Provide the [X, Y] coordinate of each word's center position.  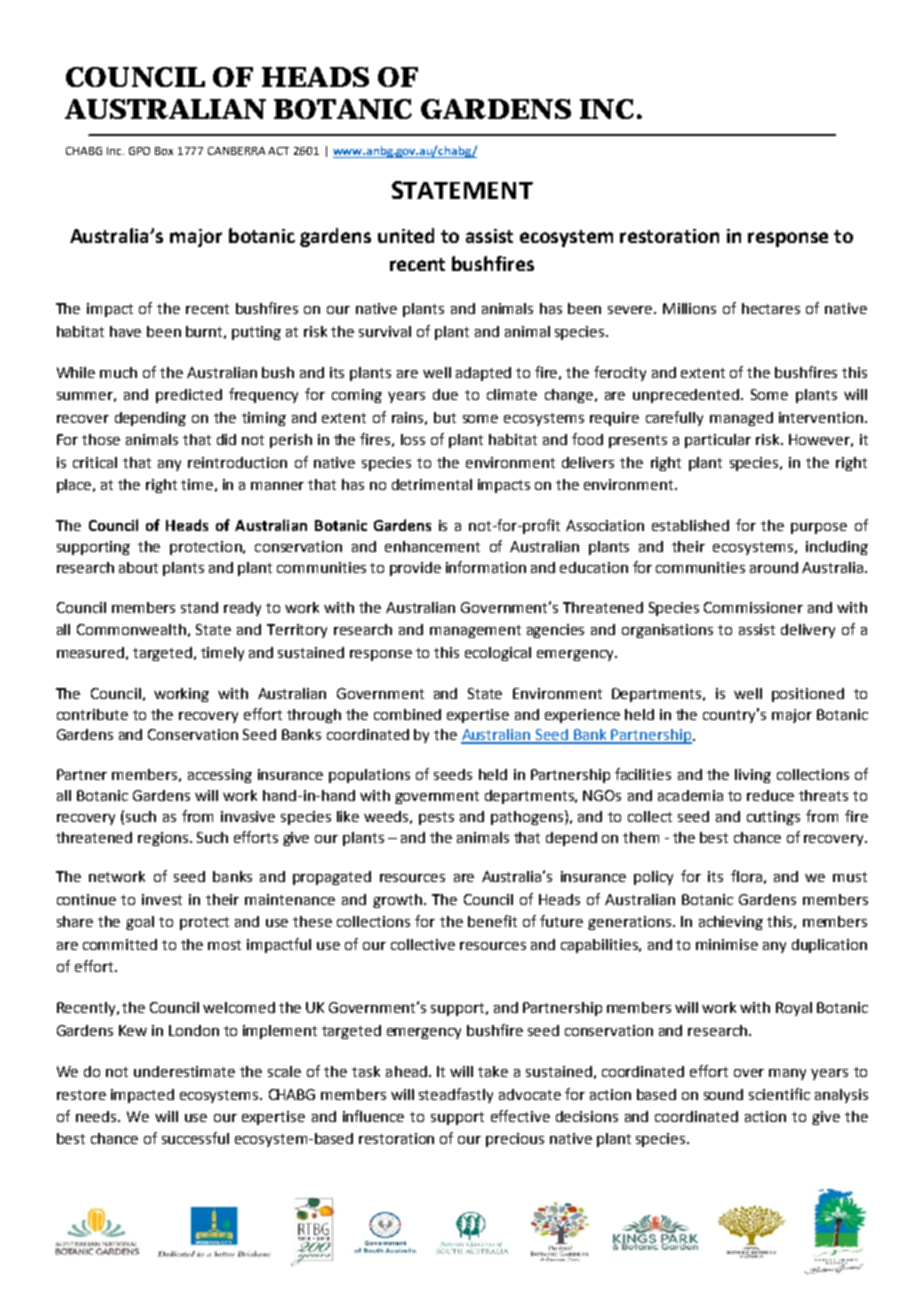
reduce [770, 795]
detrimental [432, 484]
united [406, 235]
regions [163, 839]
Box [164, 151]
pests [436, 818]
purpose [819, 528]
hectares [771, 308]
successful [195, 1138]
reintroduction [237, 462]
